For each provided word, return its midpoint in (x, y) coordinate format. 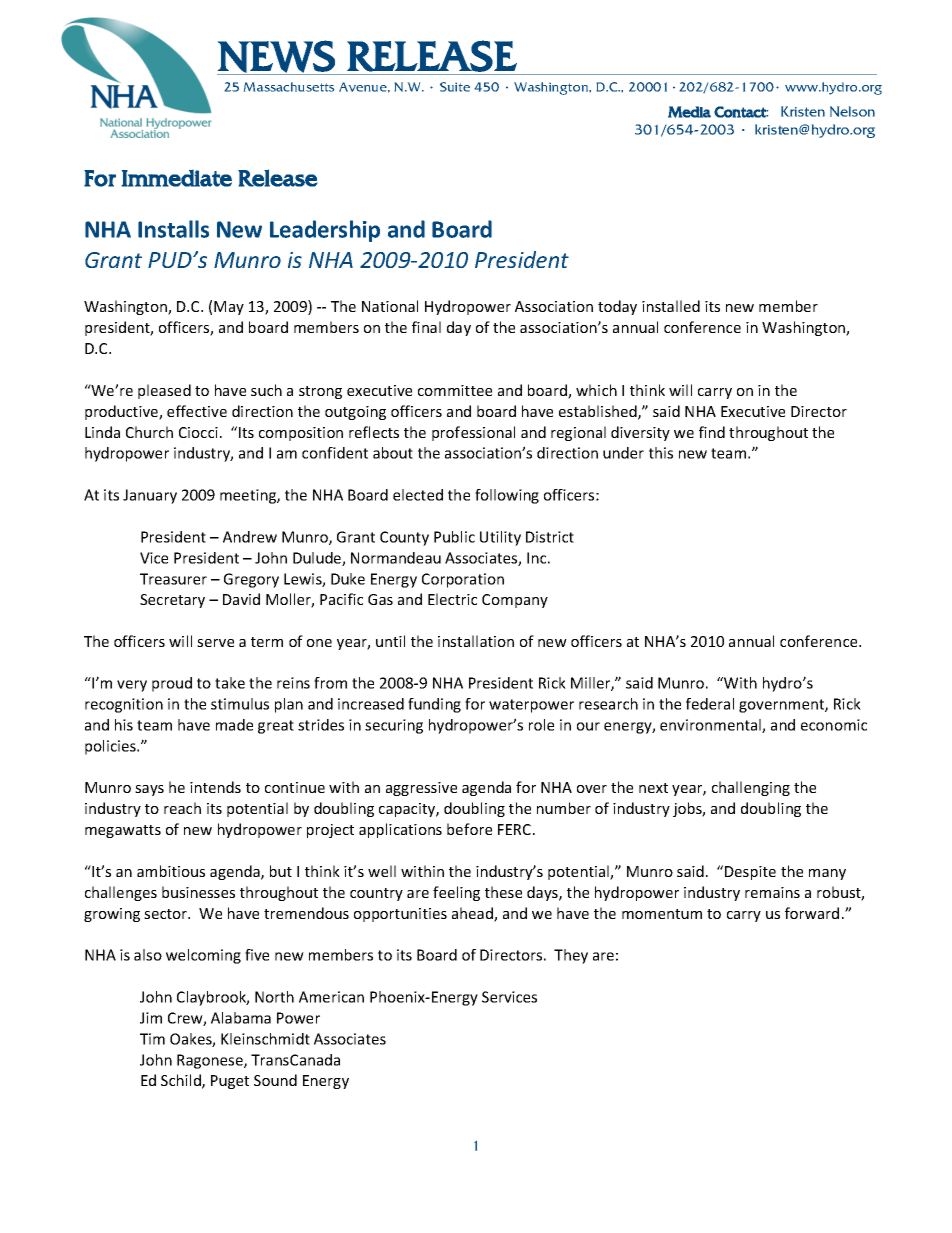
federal (710, 704)
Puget (230, 1082)
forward (812, 913)
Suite (455, 87)
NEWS (276, 56)
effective (197, 411)
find (712, 432)
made (234, 725)
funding (434, 705)
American (331, 997)
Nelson (852, 111)
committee (455, 390)
